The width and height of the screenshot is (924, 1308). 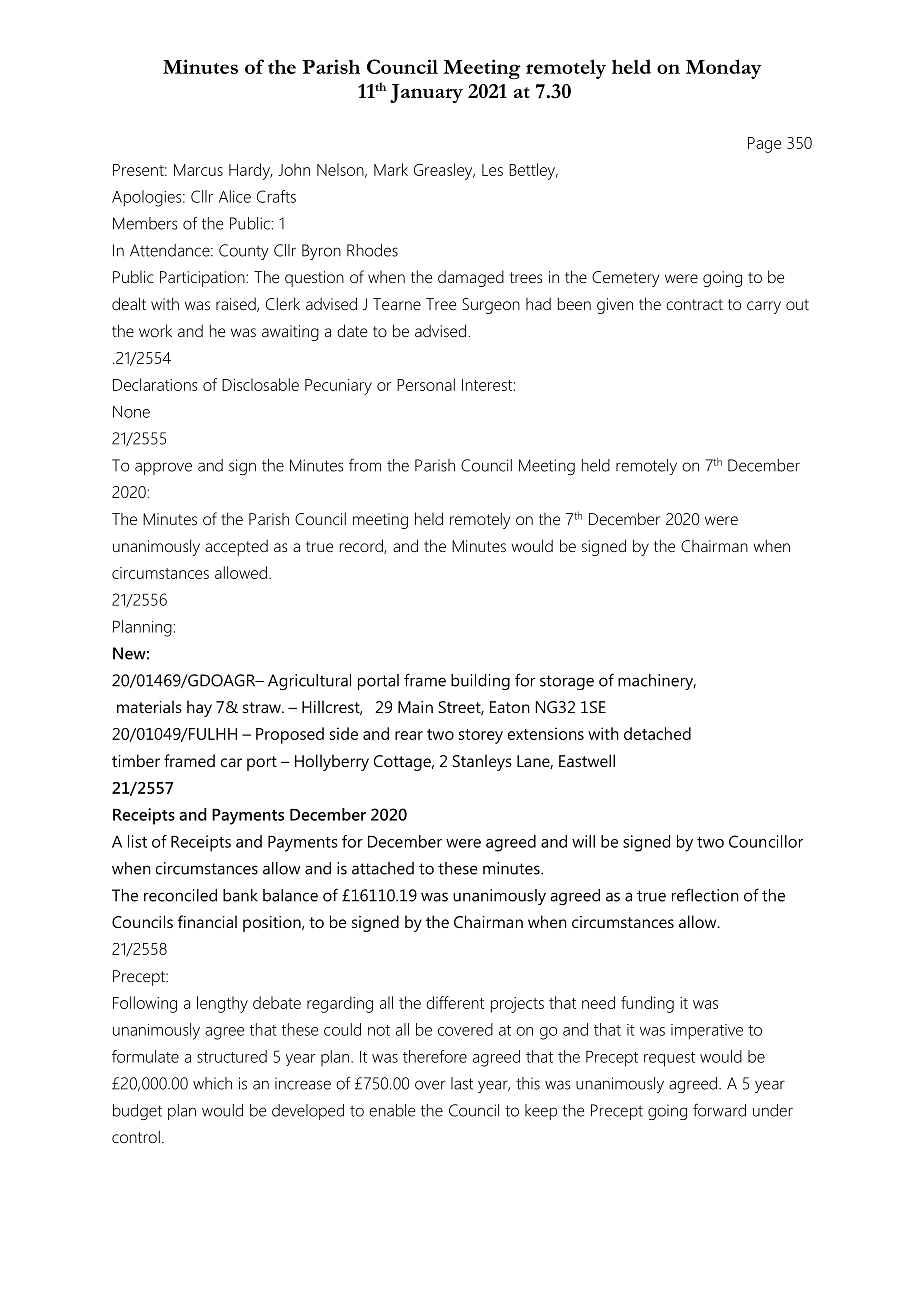 I want to click on which, so click(x=212, y=1083).
